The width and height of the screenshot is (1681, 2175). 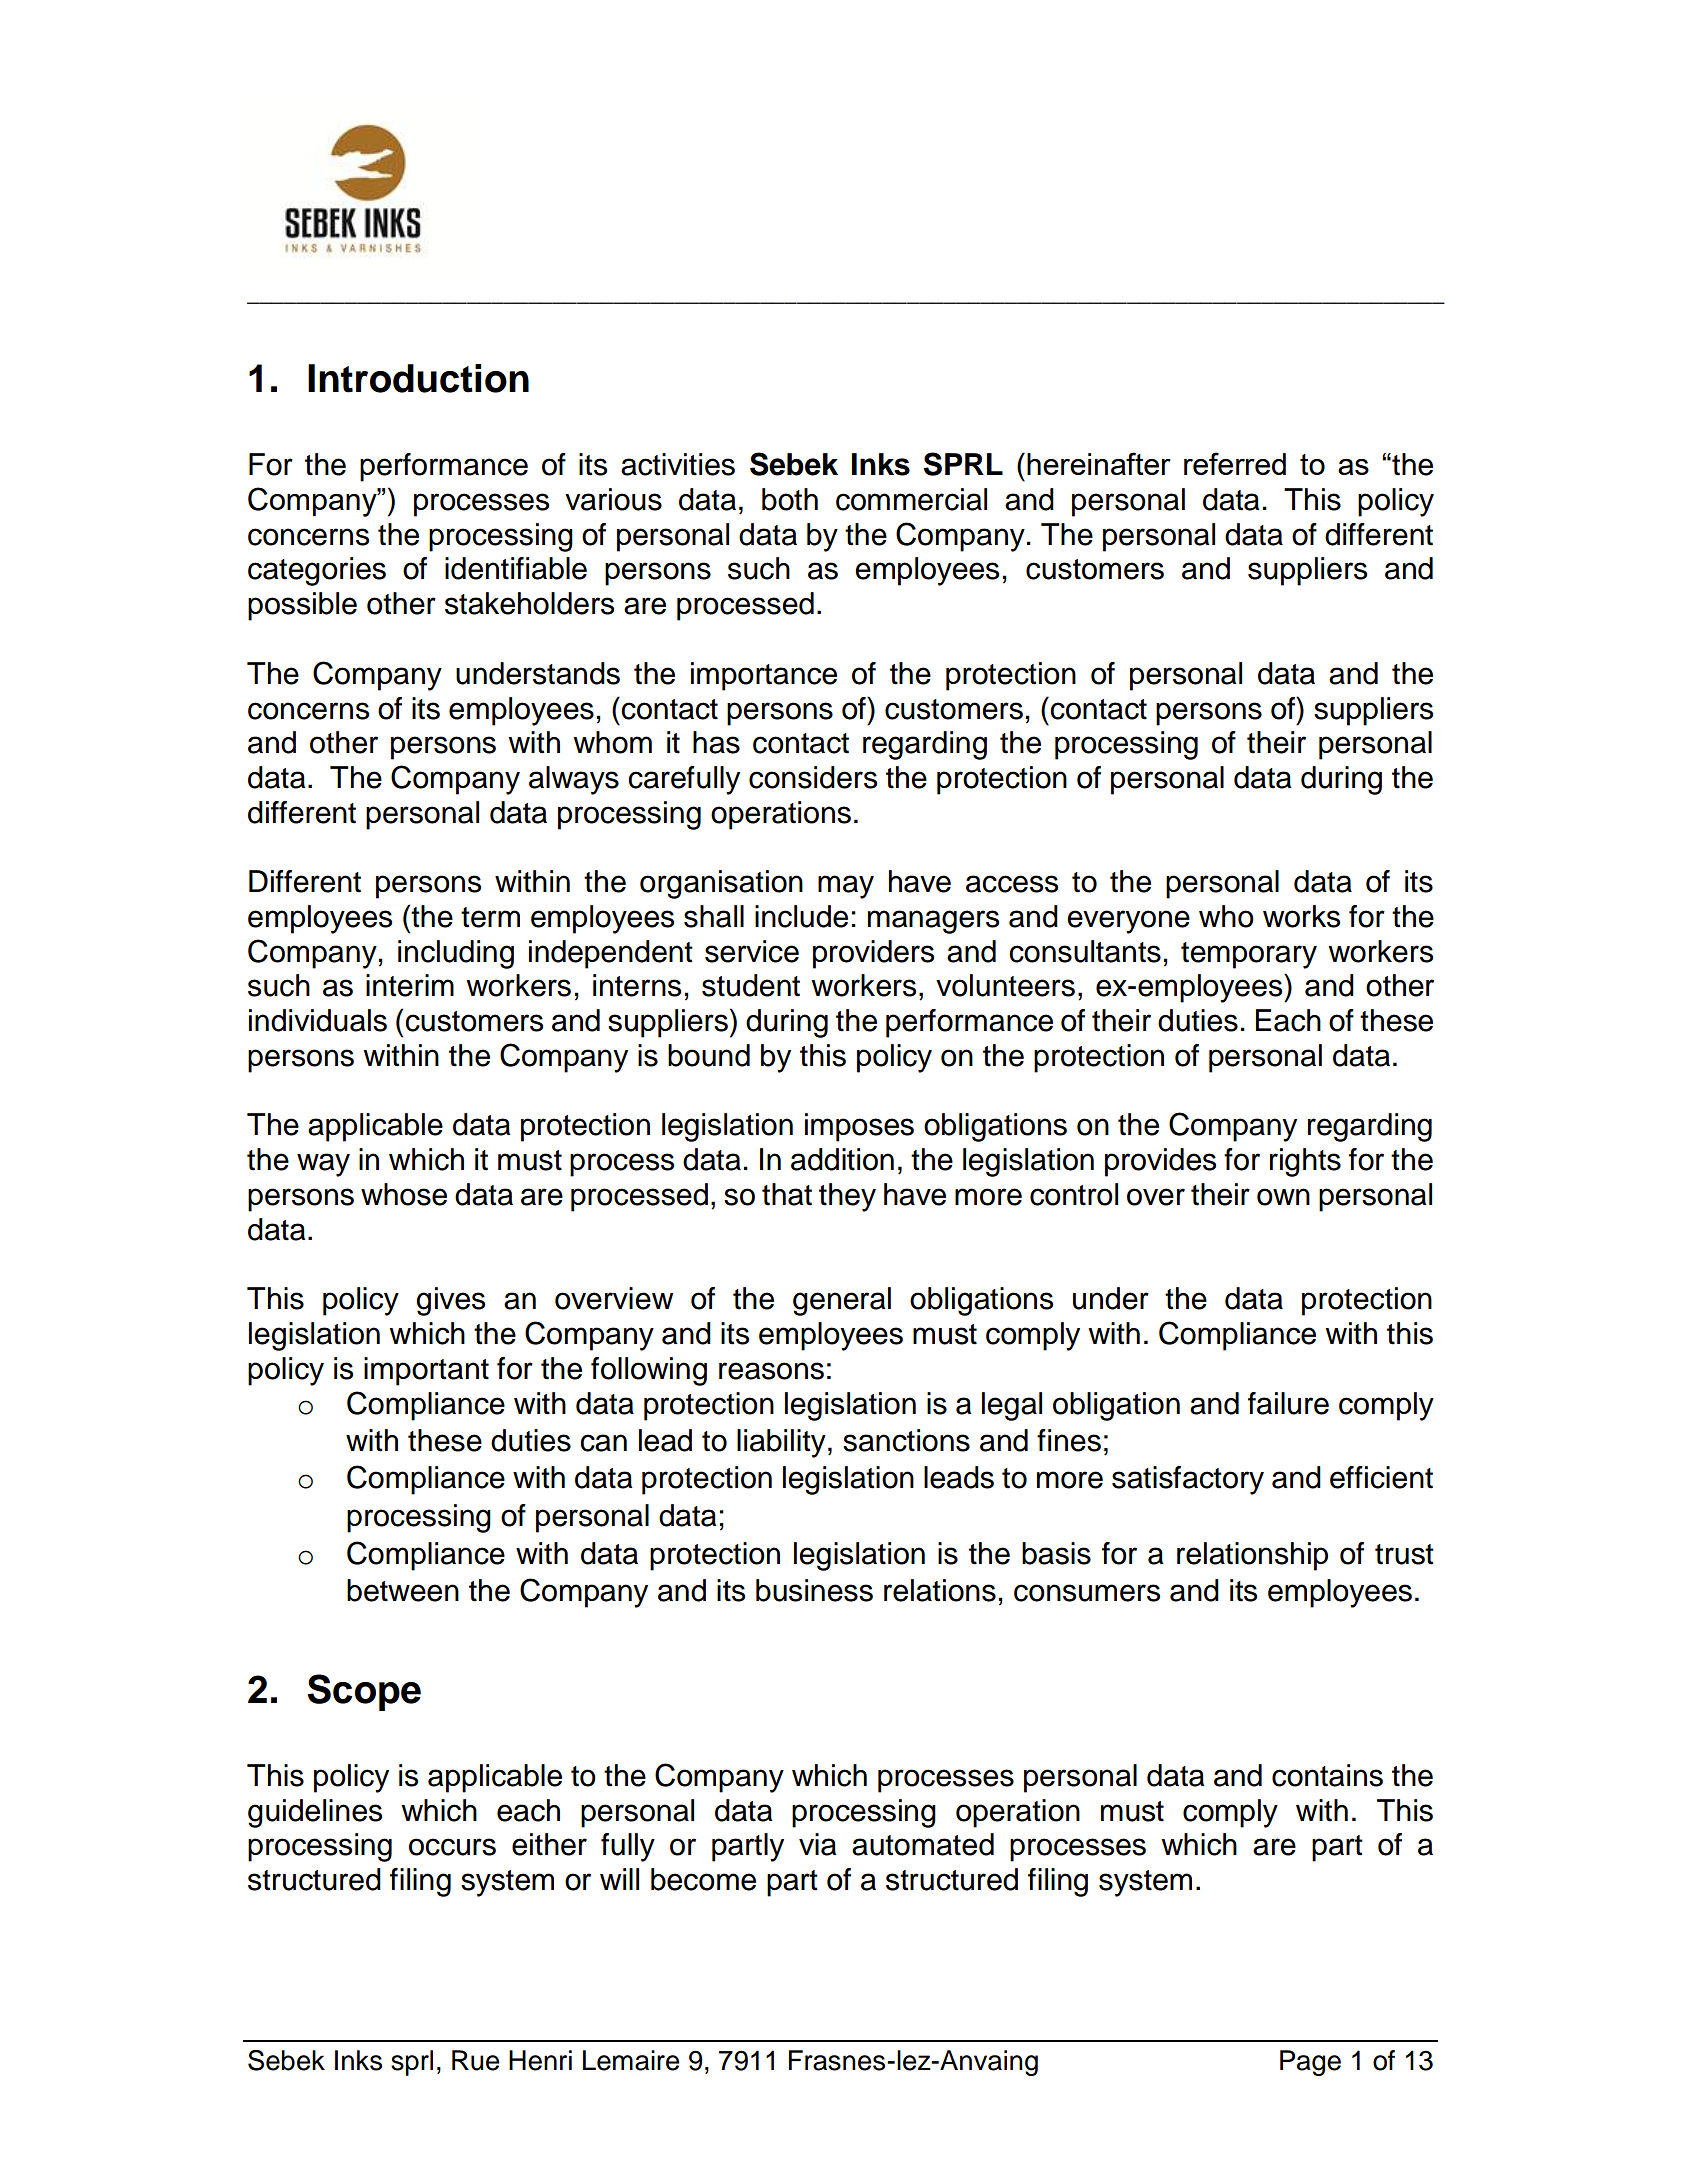 What do you see at coordinates (873, 954) in the screenshot?
I see `providers` at bounding box center [873, 954].
